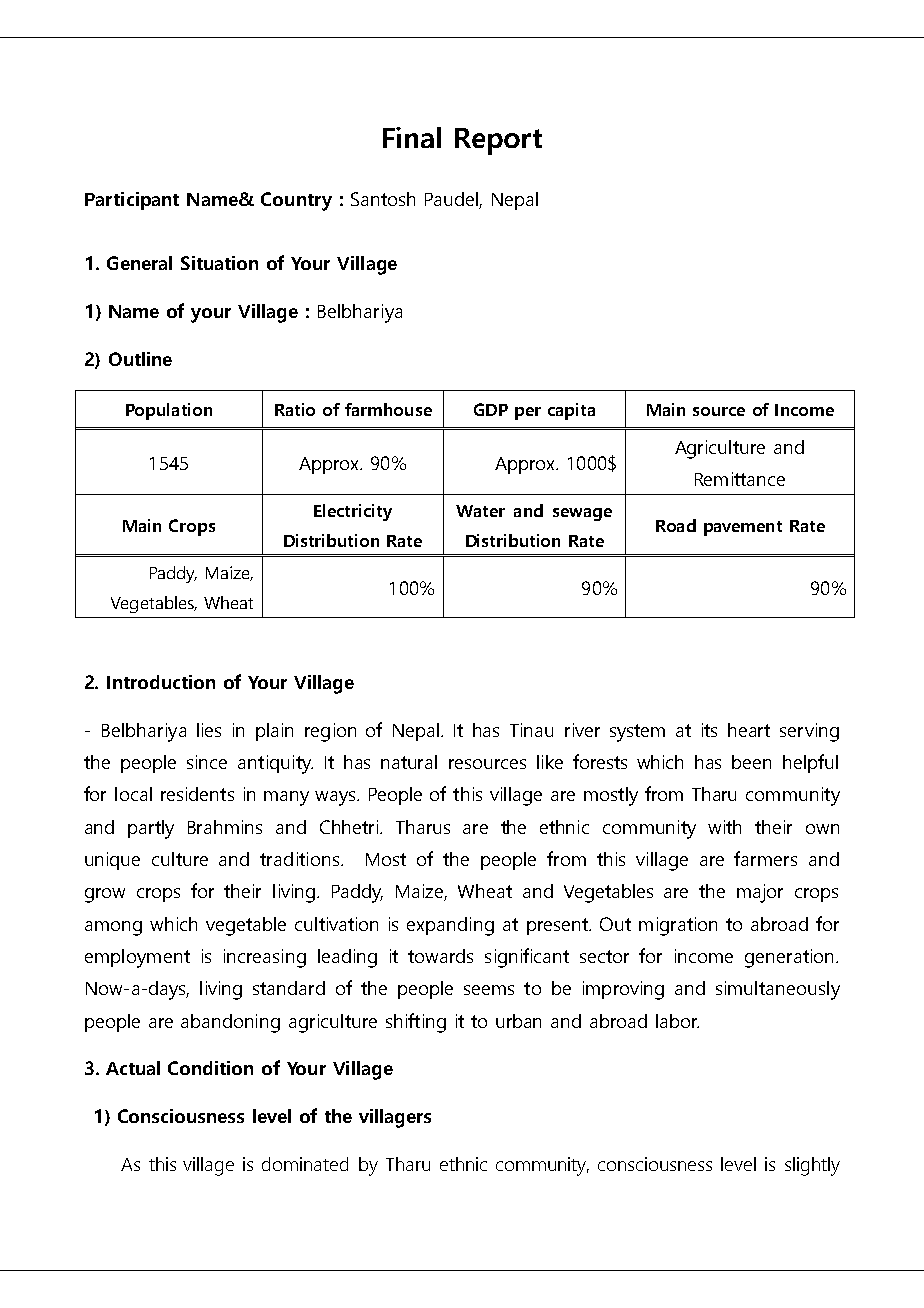 This screenshot has height=1308, width=924. Describe the element at coordinates (749, 730) in the screenshot. I see `heart` at that location.
